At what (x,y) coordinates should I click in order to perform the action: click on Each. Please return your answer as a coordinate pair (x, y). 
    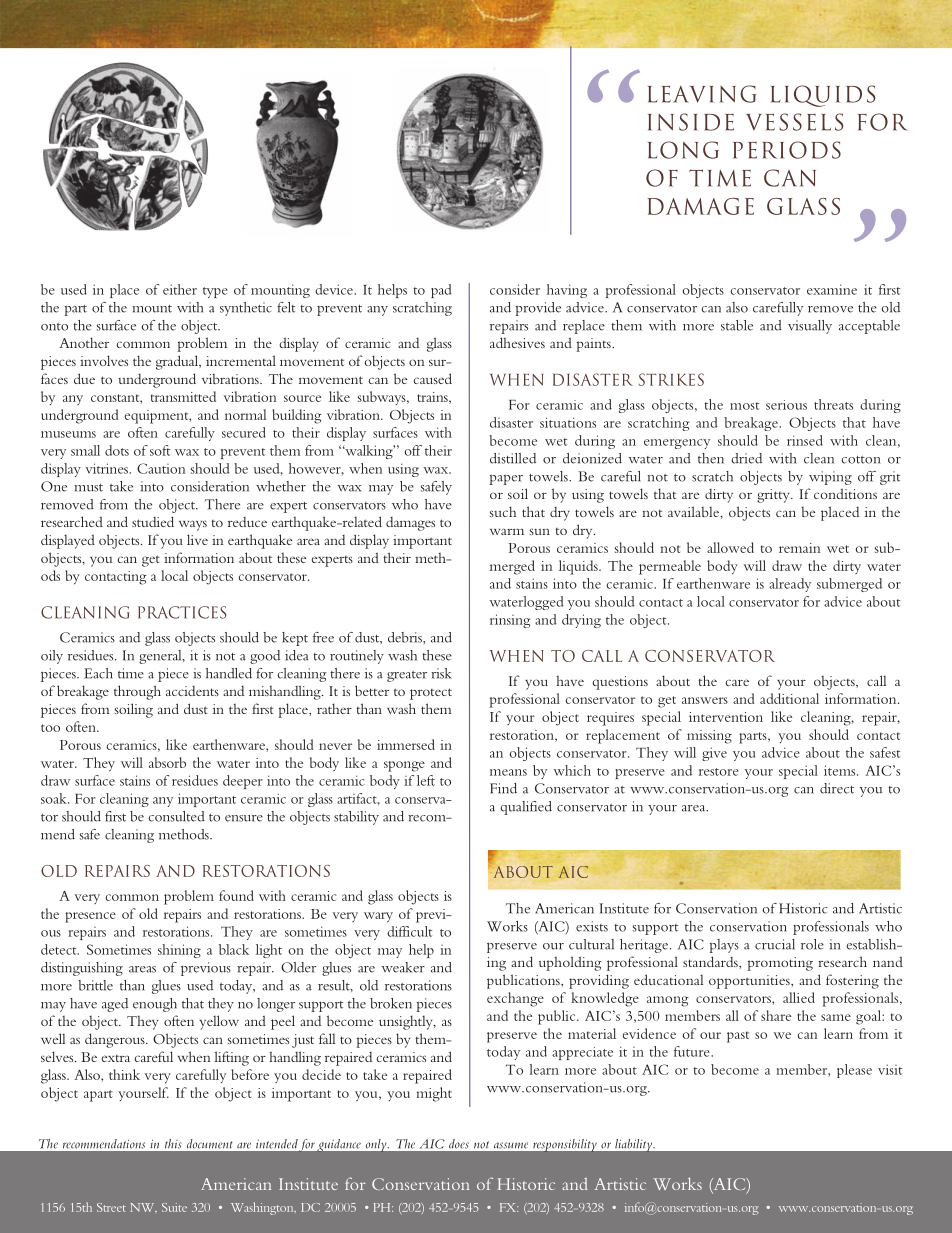
    Looking at the image, I should click on (98, 673).
